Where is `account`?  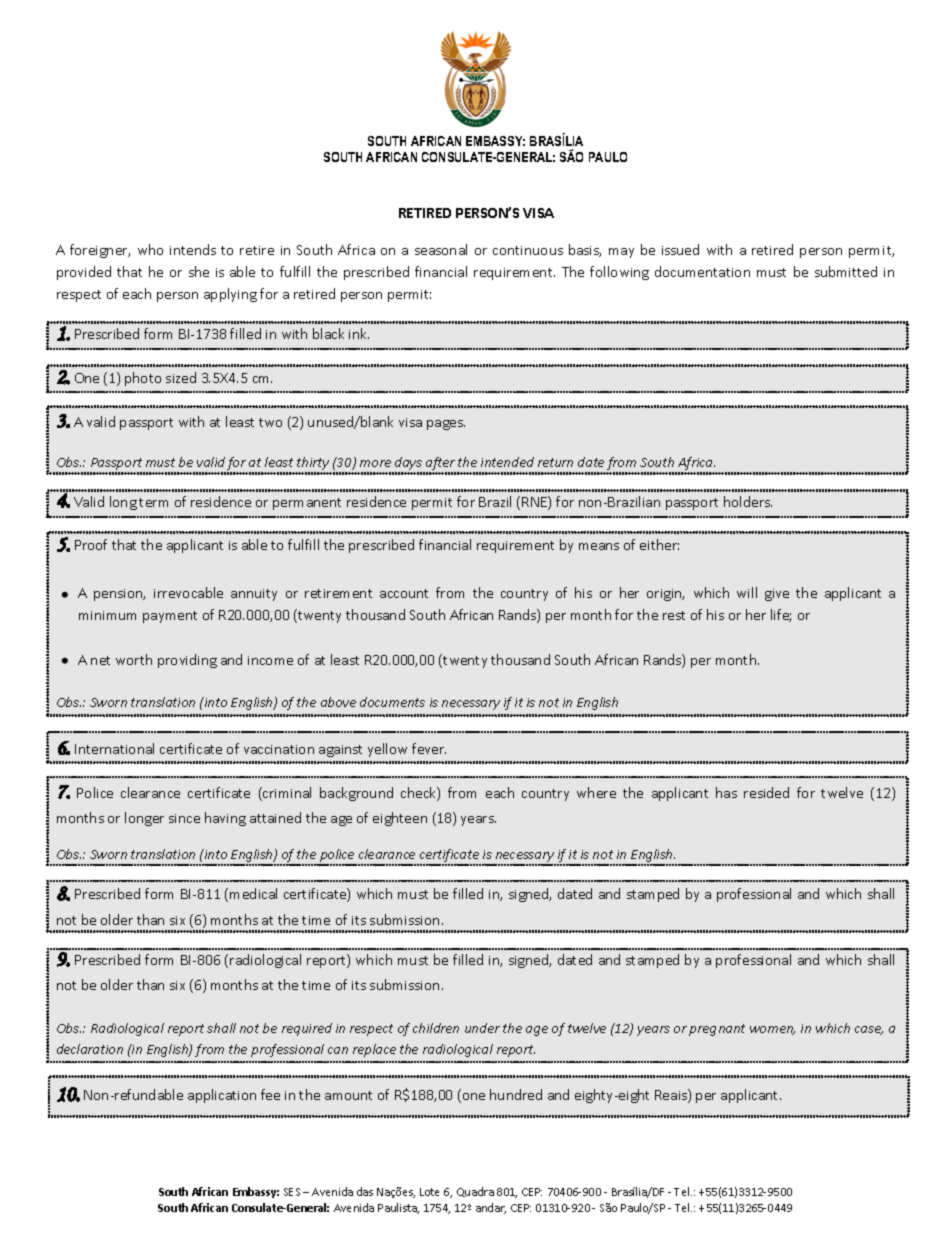 account is located at coordinates (404, 593).
